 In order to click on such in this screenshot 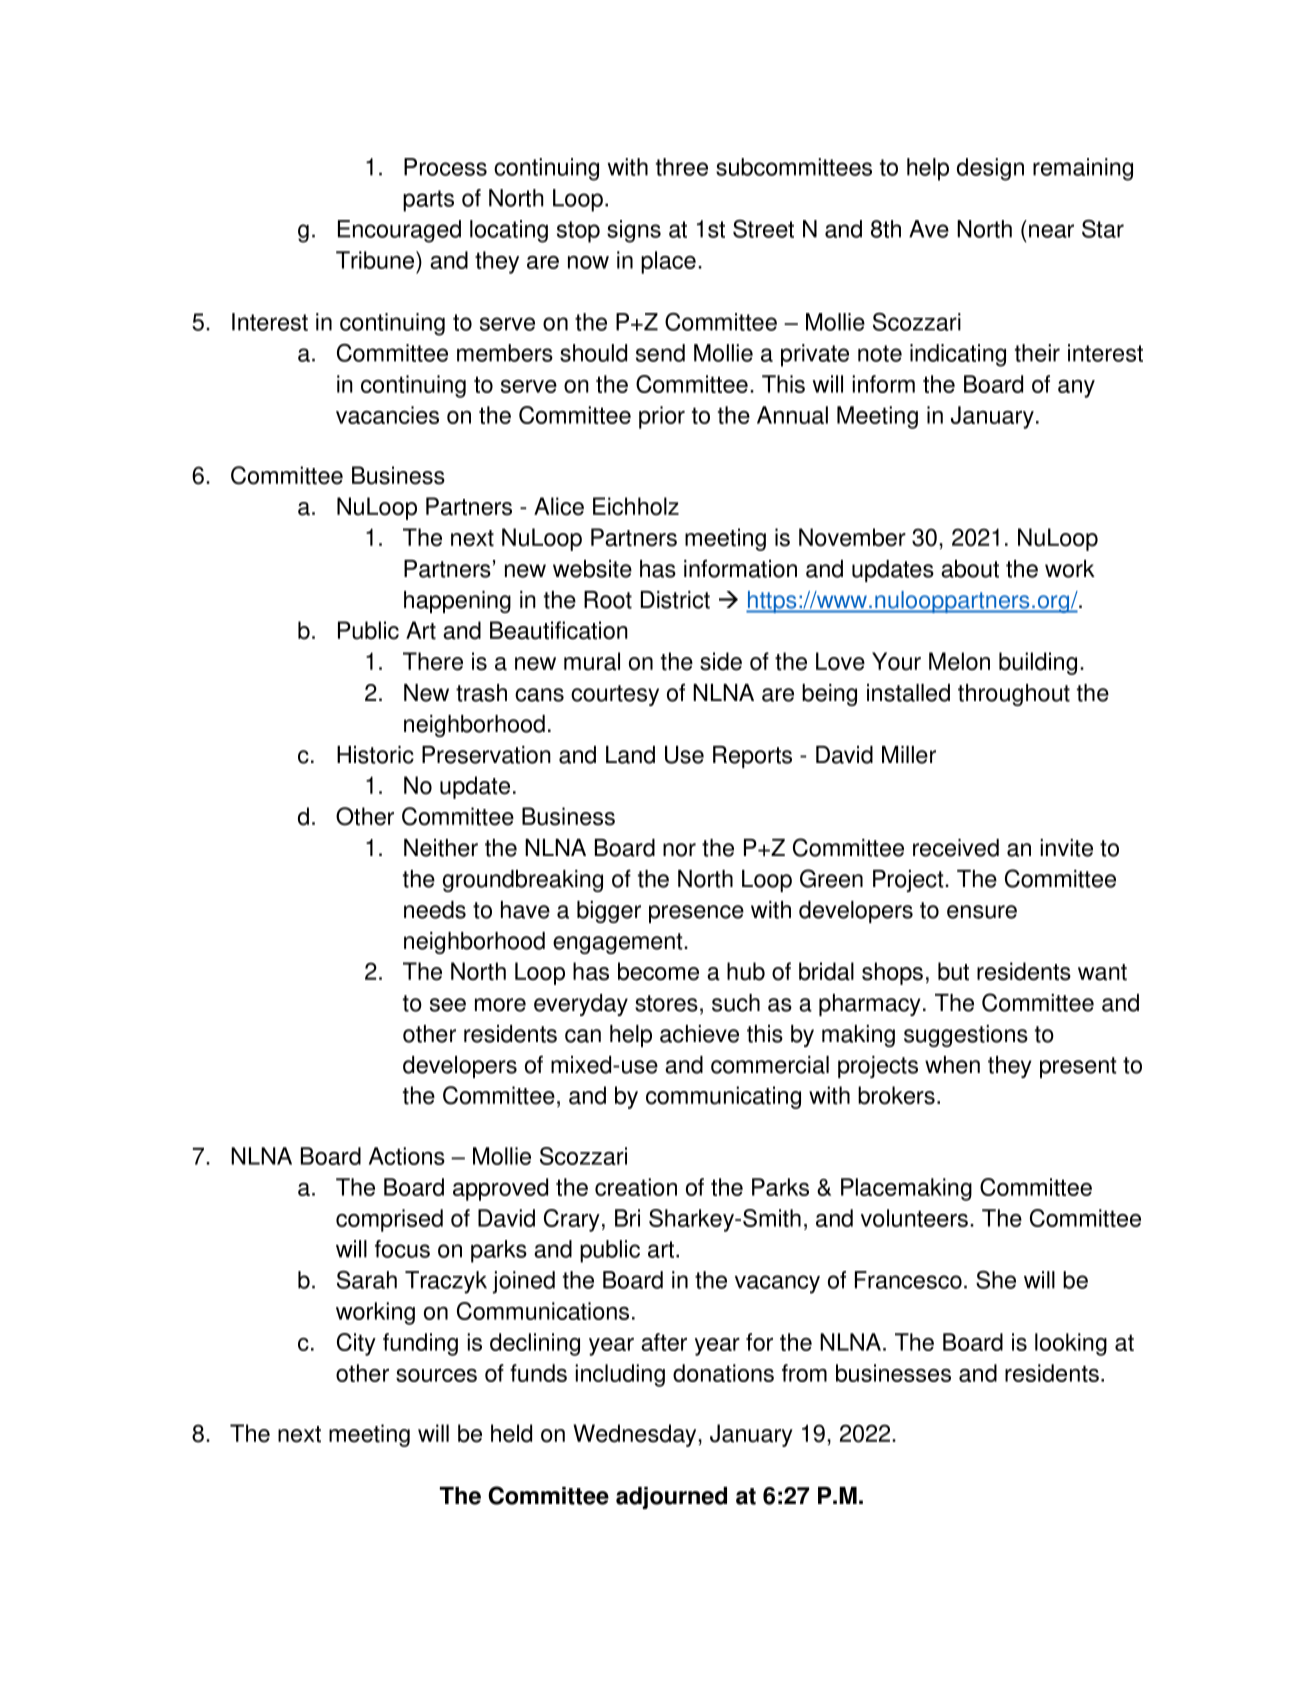, I will do `click(736, 1003)`.
